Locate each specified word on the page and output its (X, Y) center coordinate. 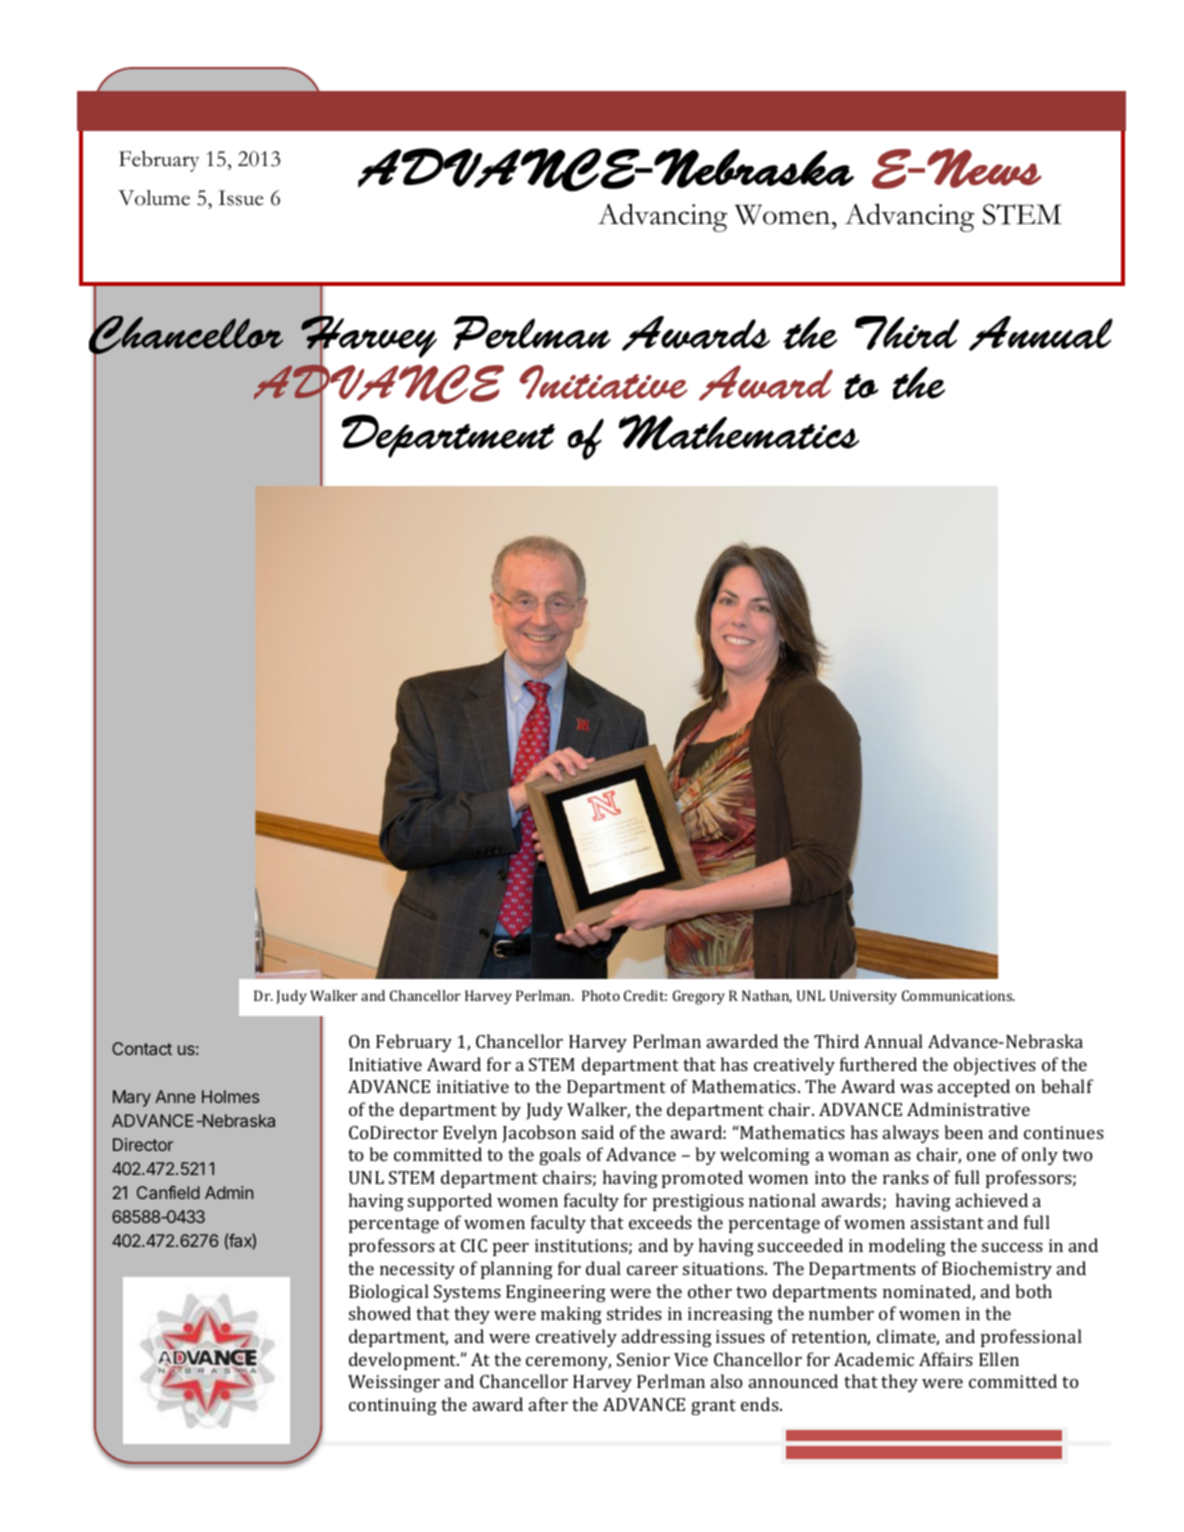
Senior (643, 1359)
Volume (154, 198)
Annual (893, 1041)
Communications (958, 995)
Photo (601, 995)
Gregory (699, 997)
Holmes (231, 1096)
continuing (393, 1406)
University (863, 997)
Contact (142, 1048)
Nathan (767, 996)
